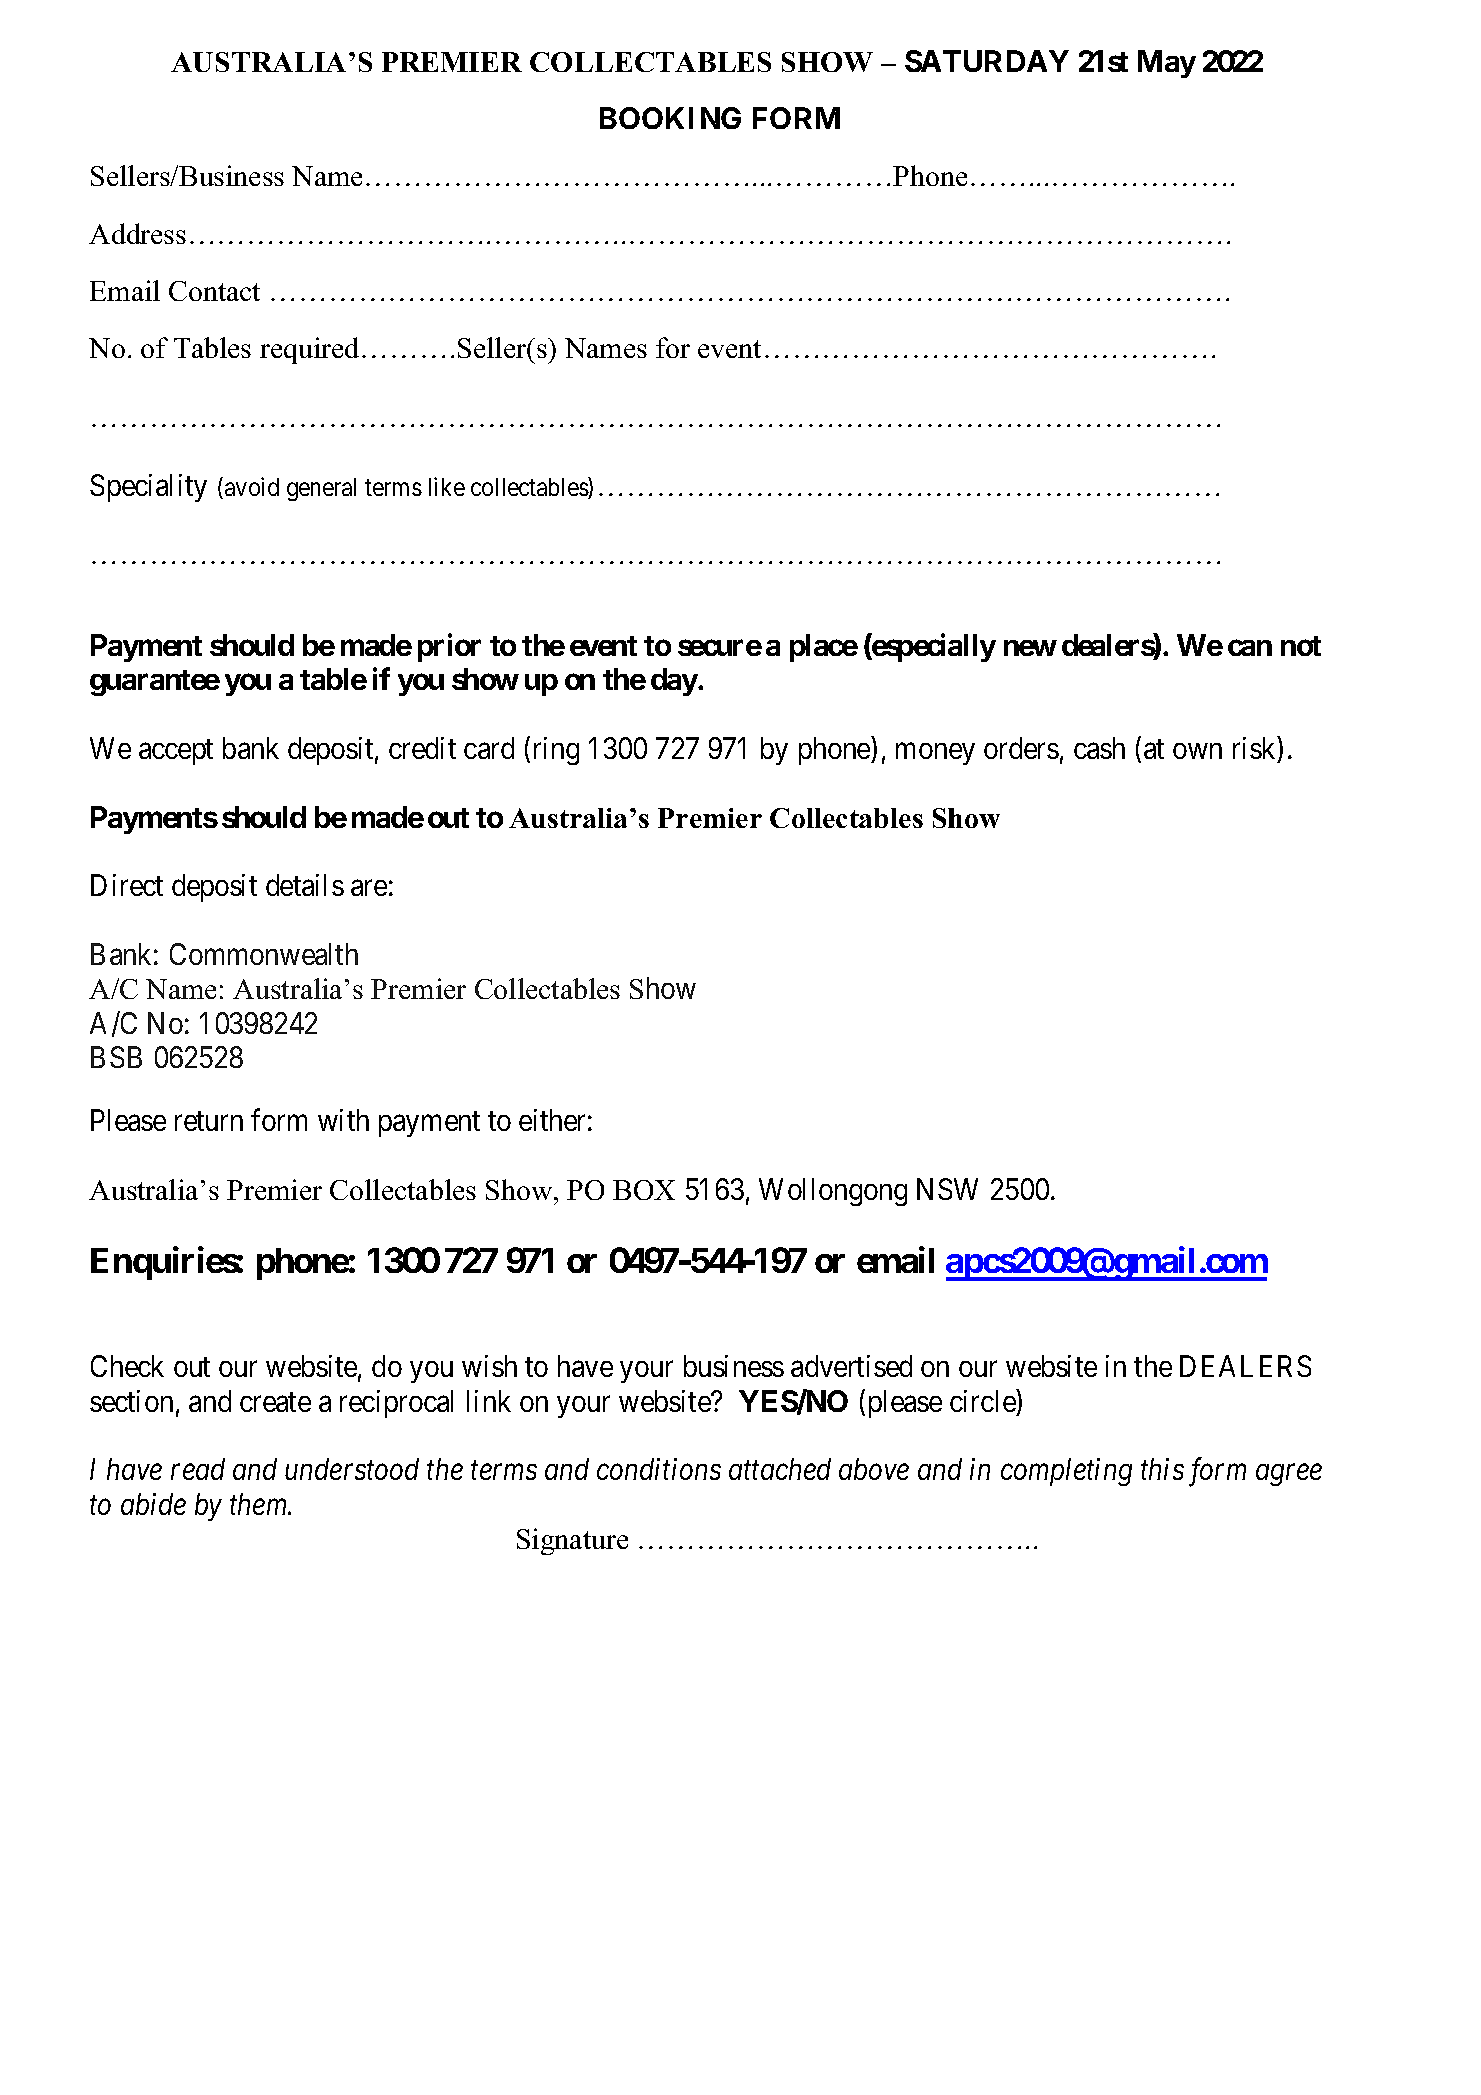 This screenshot has height=2095, width=1481. What do you see at coordinates (659, 1469) in the screenshot?
I see `conditions` at bounding box center [659, 1469].
